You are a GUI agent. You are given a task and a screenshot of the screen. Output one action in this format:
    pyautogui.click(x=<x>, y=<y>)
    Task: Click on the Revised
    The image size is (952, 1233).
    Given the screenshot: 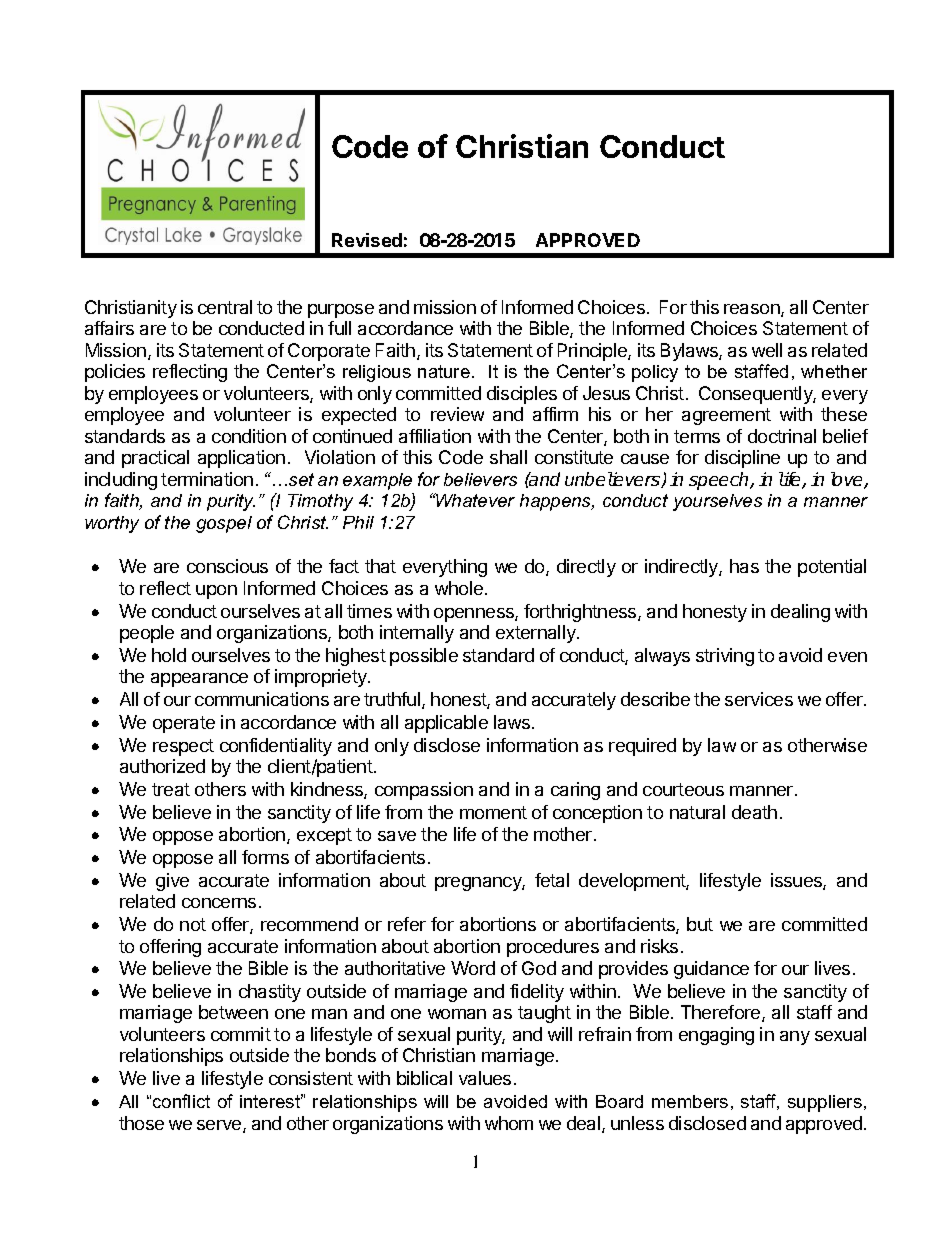 What is the action you would take?
    pyautogui.click(x=367, y=240)
